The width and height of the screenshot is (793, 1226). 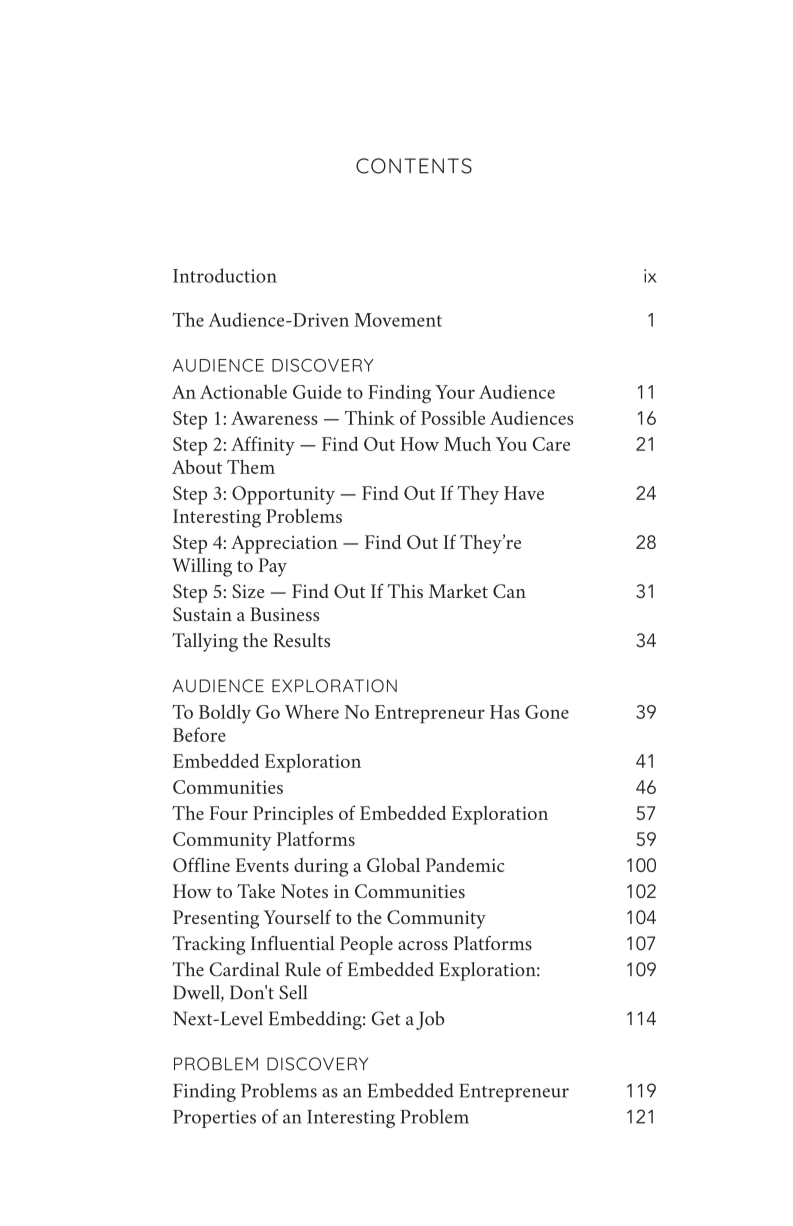 What do you see at coordinates (398, 320) in the screenshot?
I see `Movement` at bounding box center [398, 320].
